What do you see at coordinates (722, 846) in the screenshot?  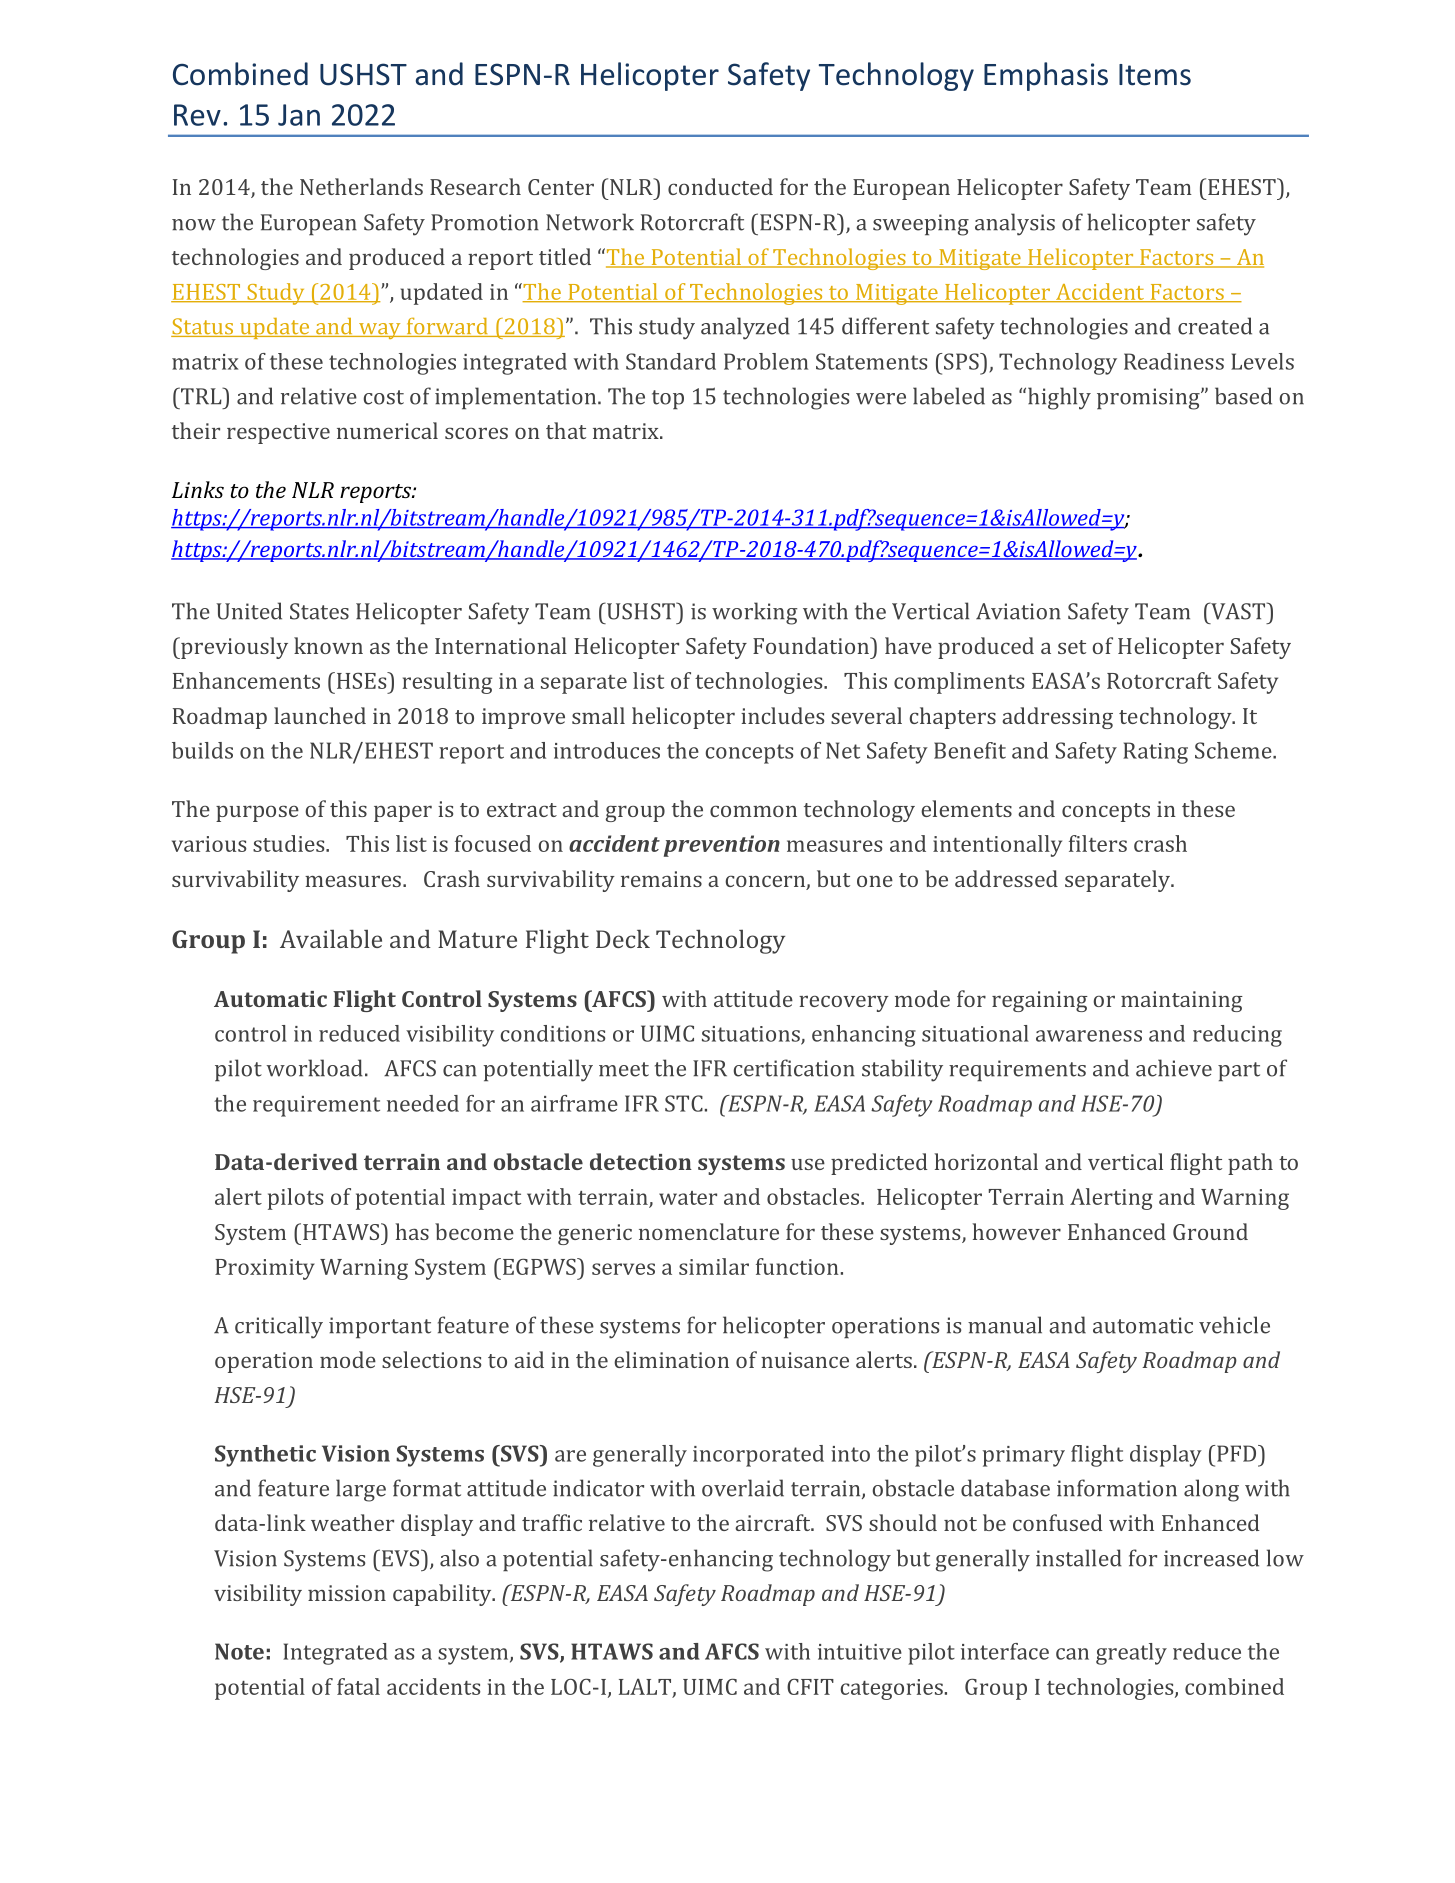 I see `prevention` at bounding box center [722, 846].
